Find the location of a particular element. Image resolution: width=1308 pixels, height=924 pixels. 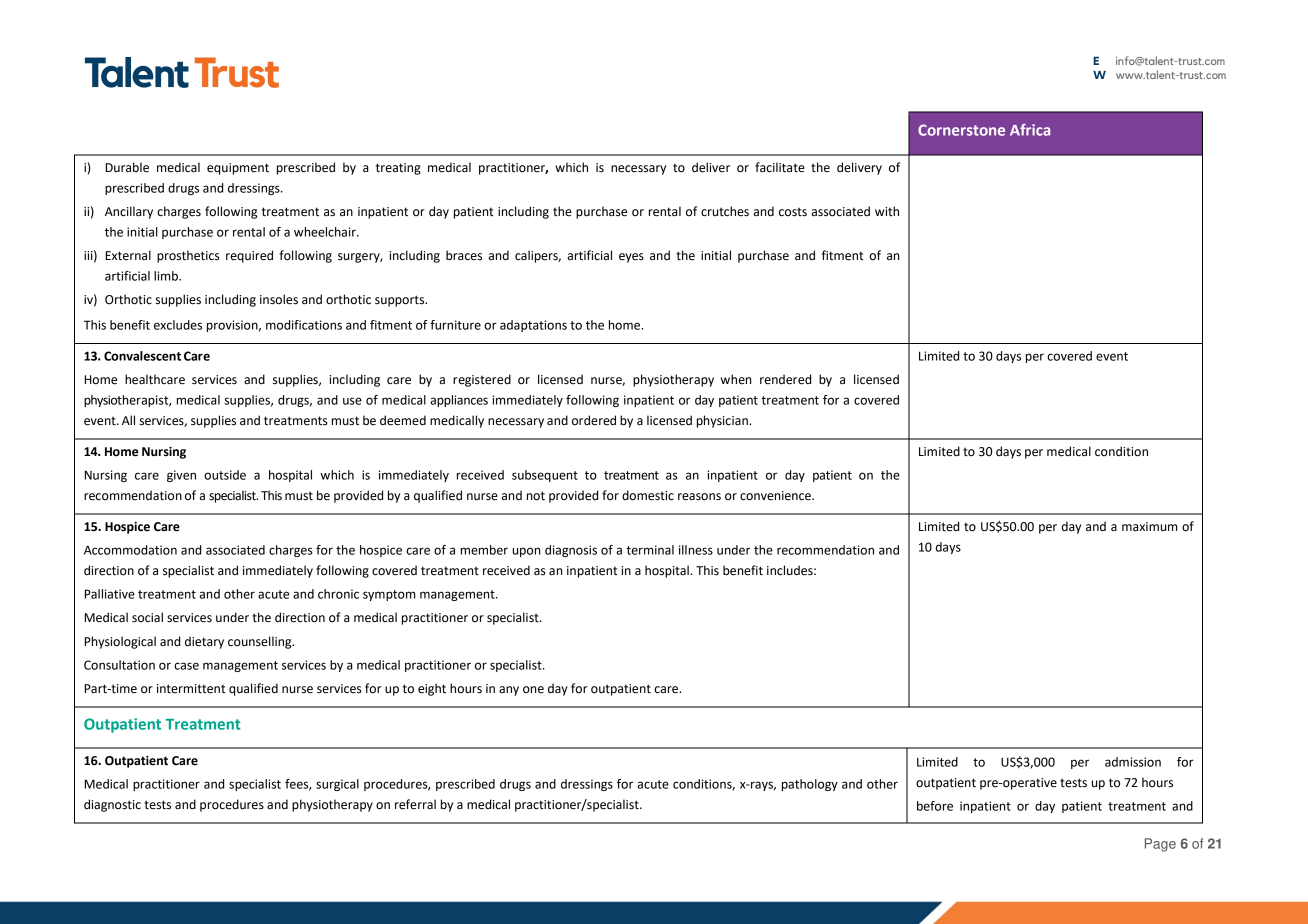

pathology is located at coordinates (810, 785).
